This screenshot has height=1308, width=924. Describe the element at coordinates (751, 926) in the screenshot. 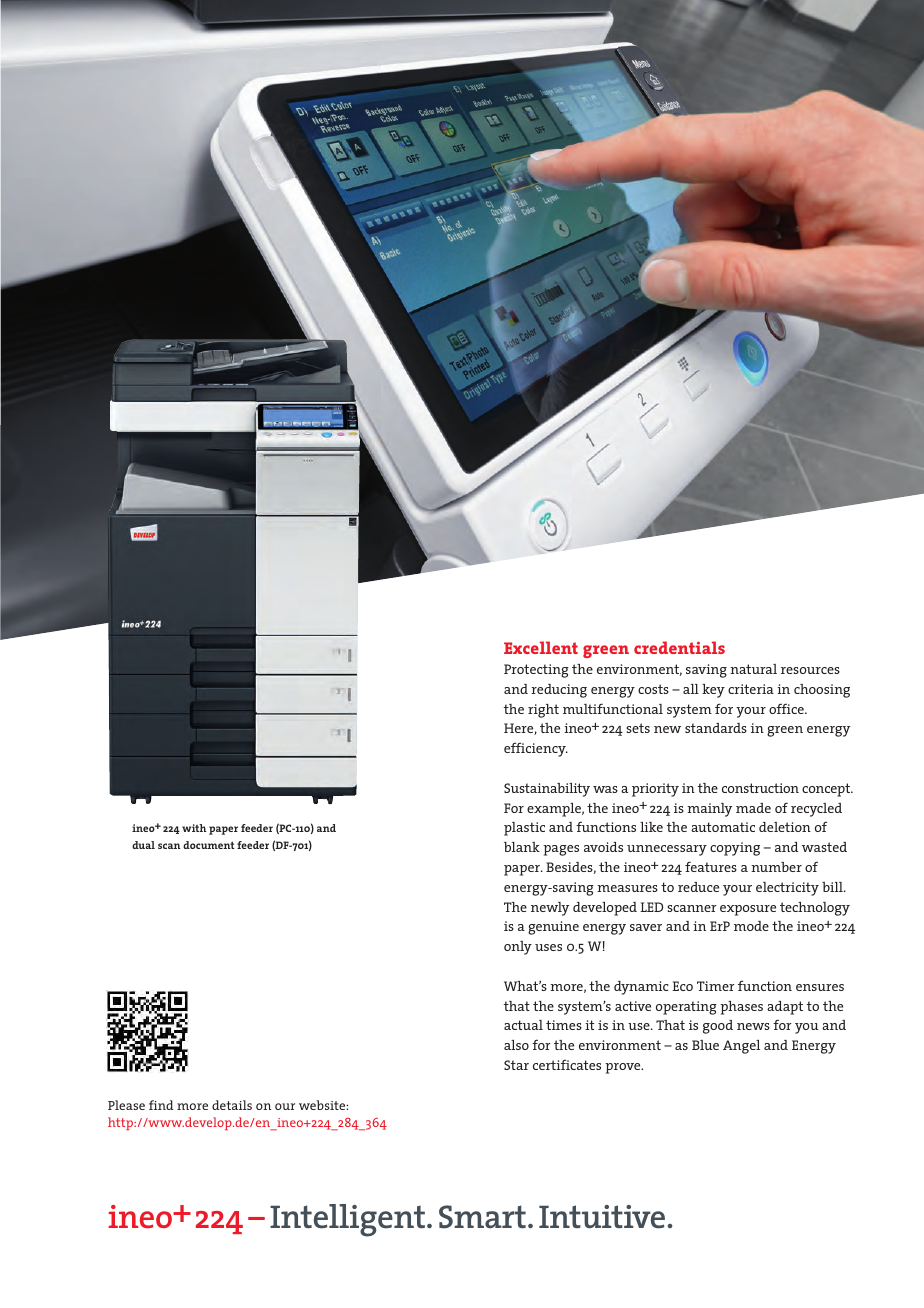

I see `mode` at that location.
